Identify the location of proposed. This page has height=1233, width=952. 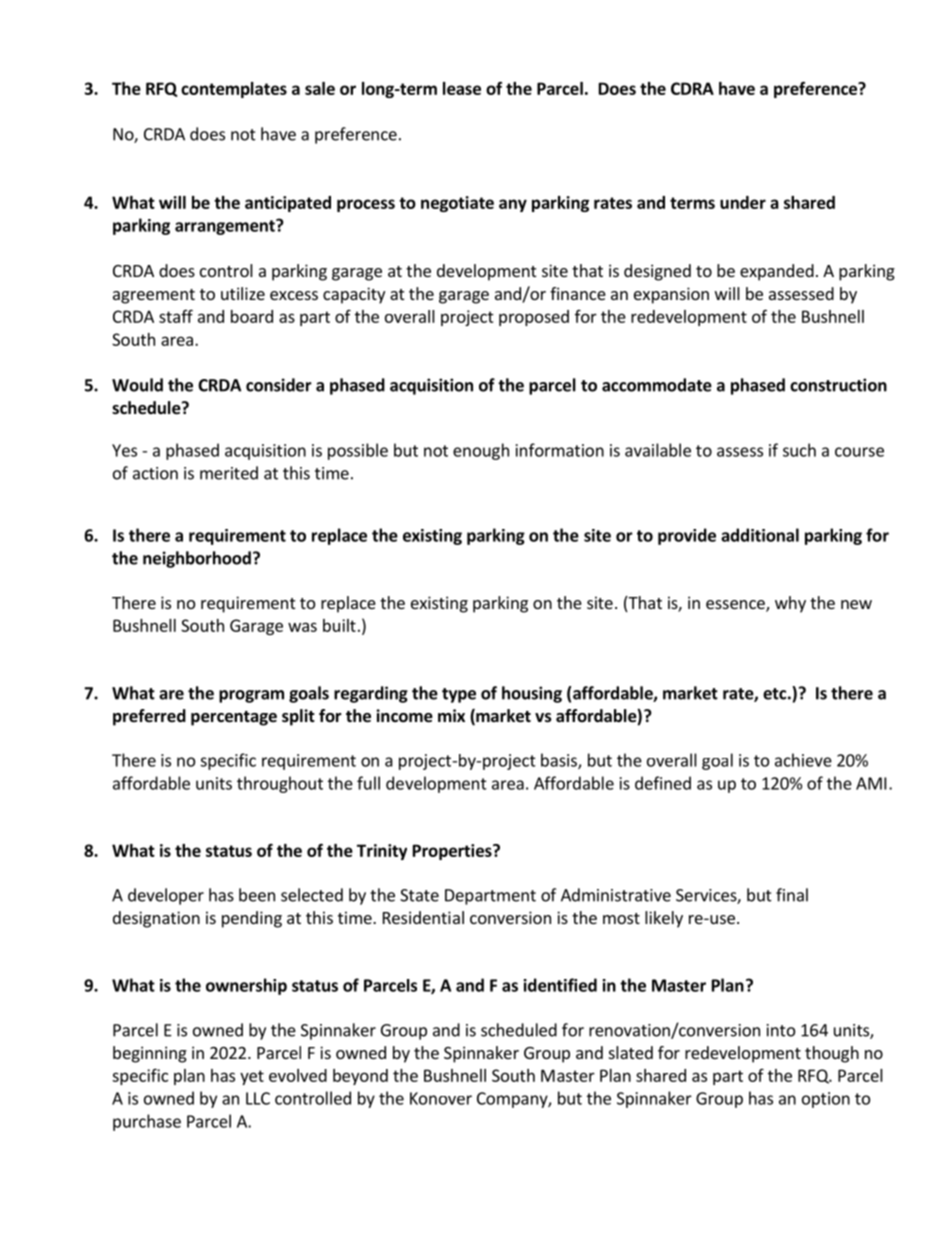
(534, 318).
